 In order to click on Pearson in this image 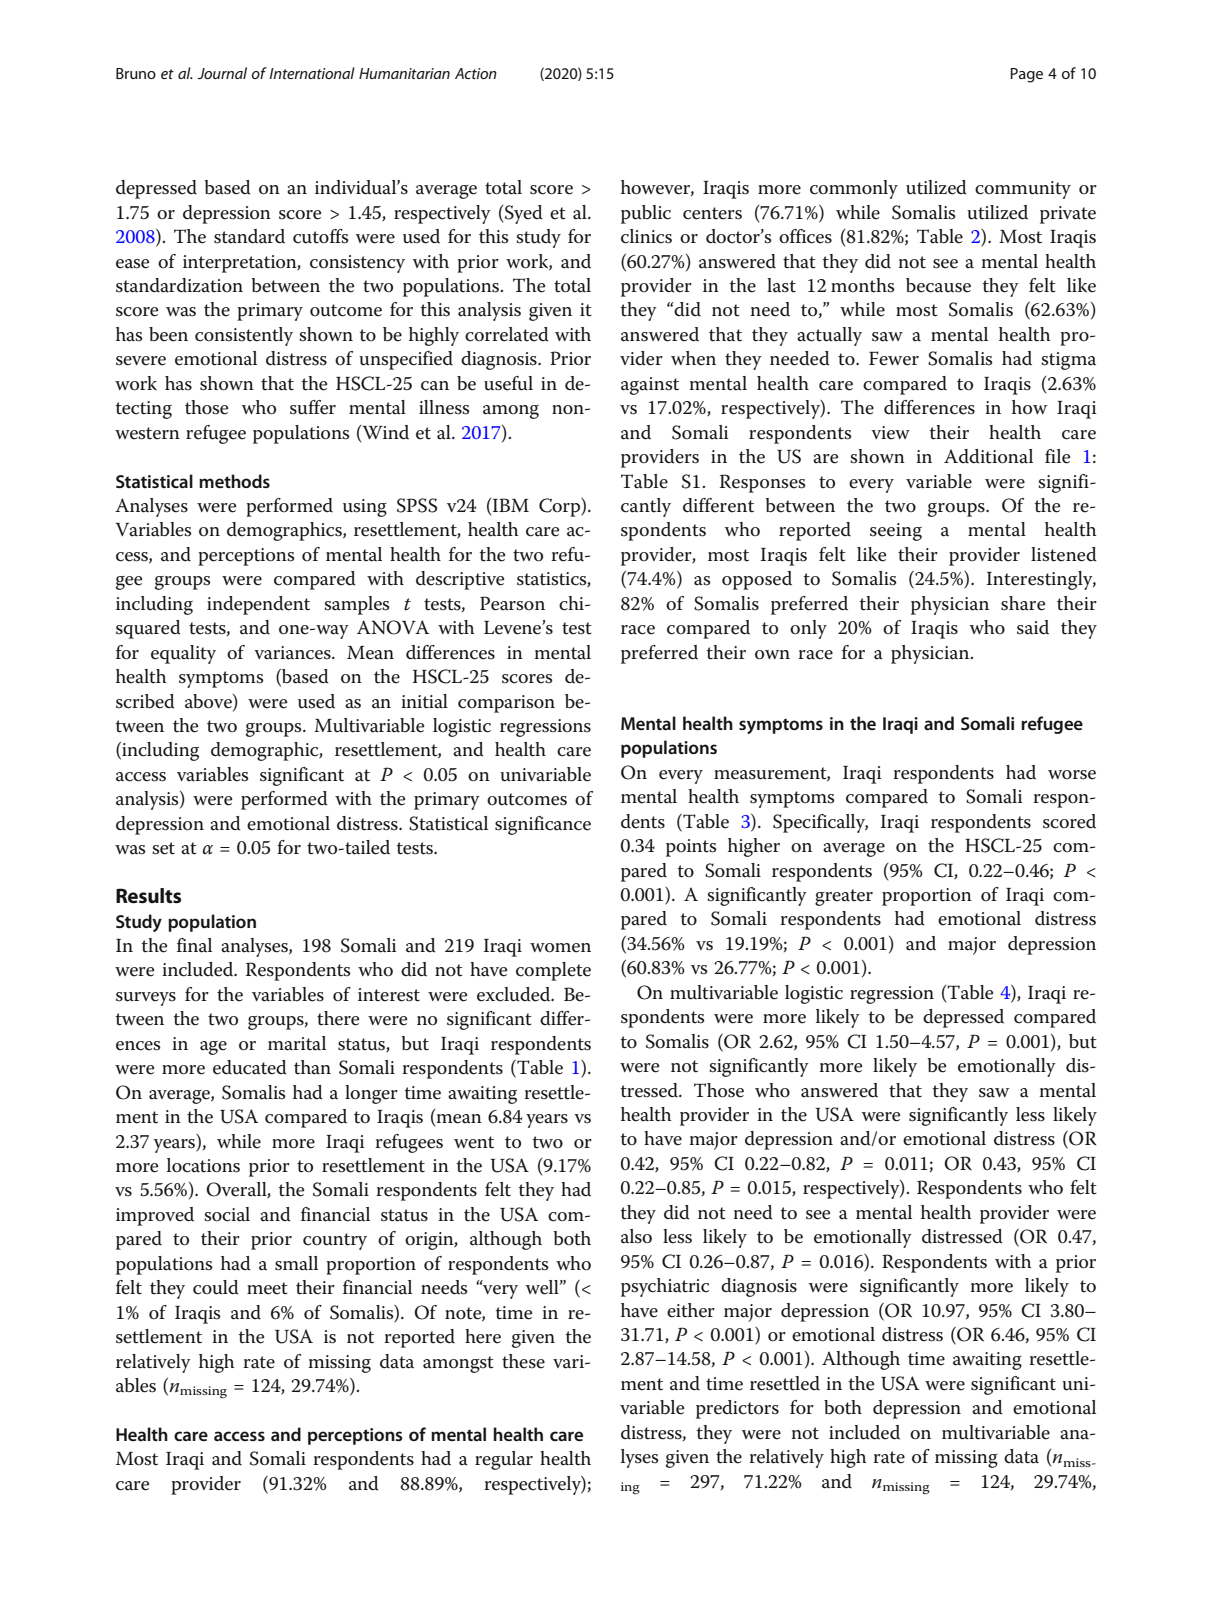, I will do `click(512, 603)`.
